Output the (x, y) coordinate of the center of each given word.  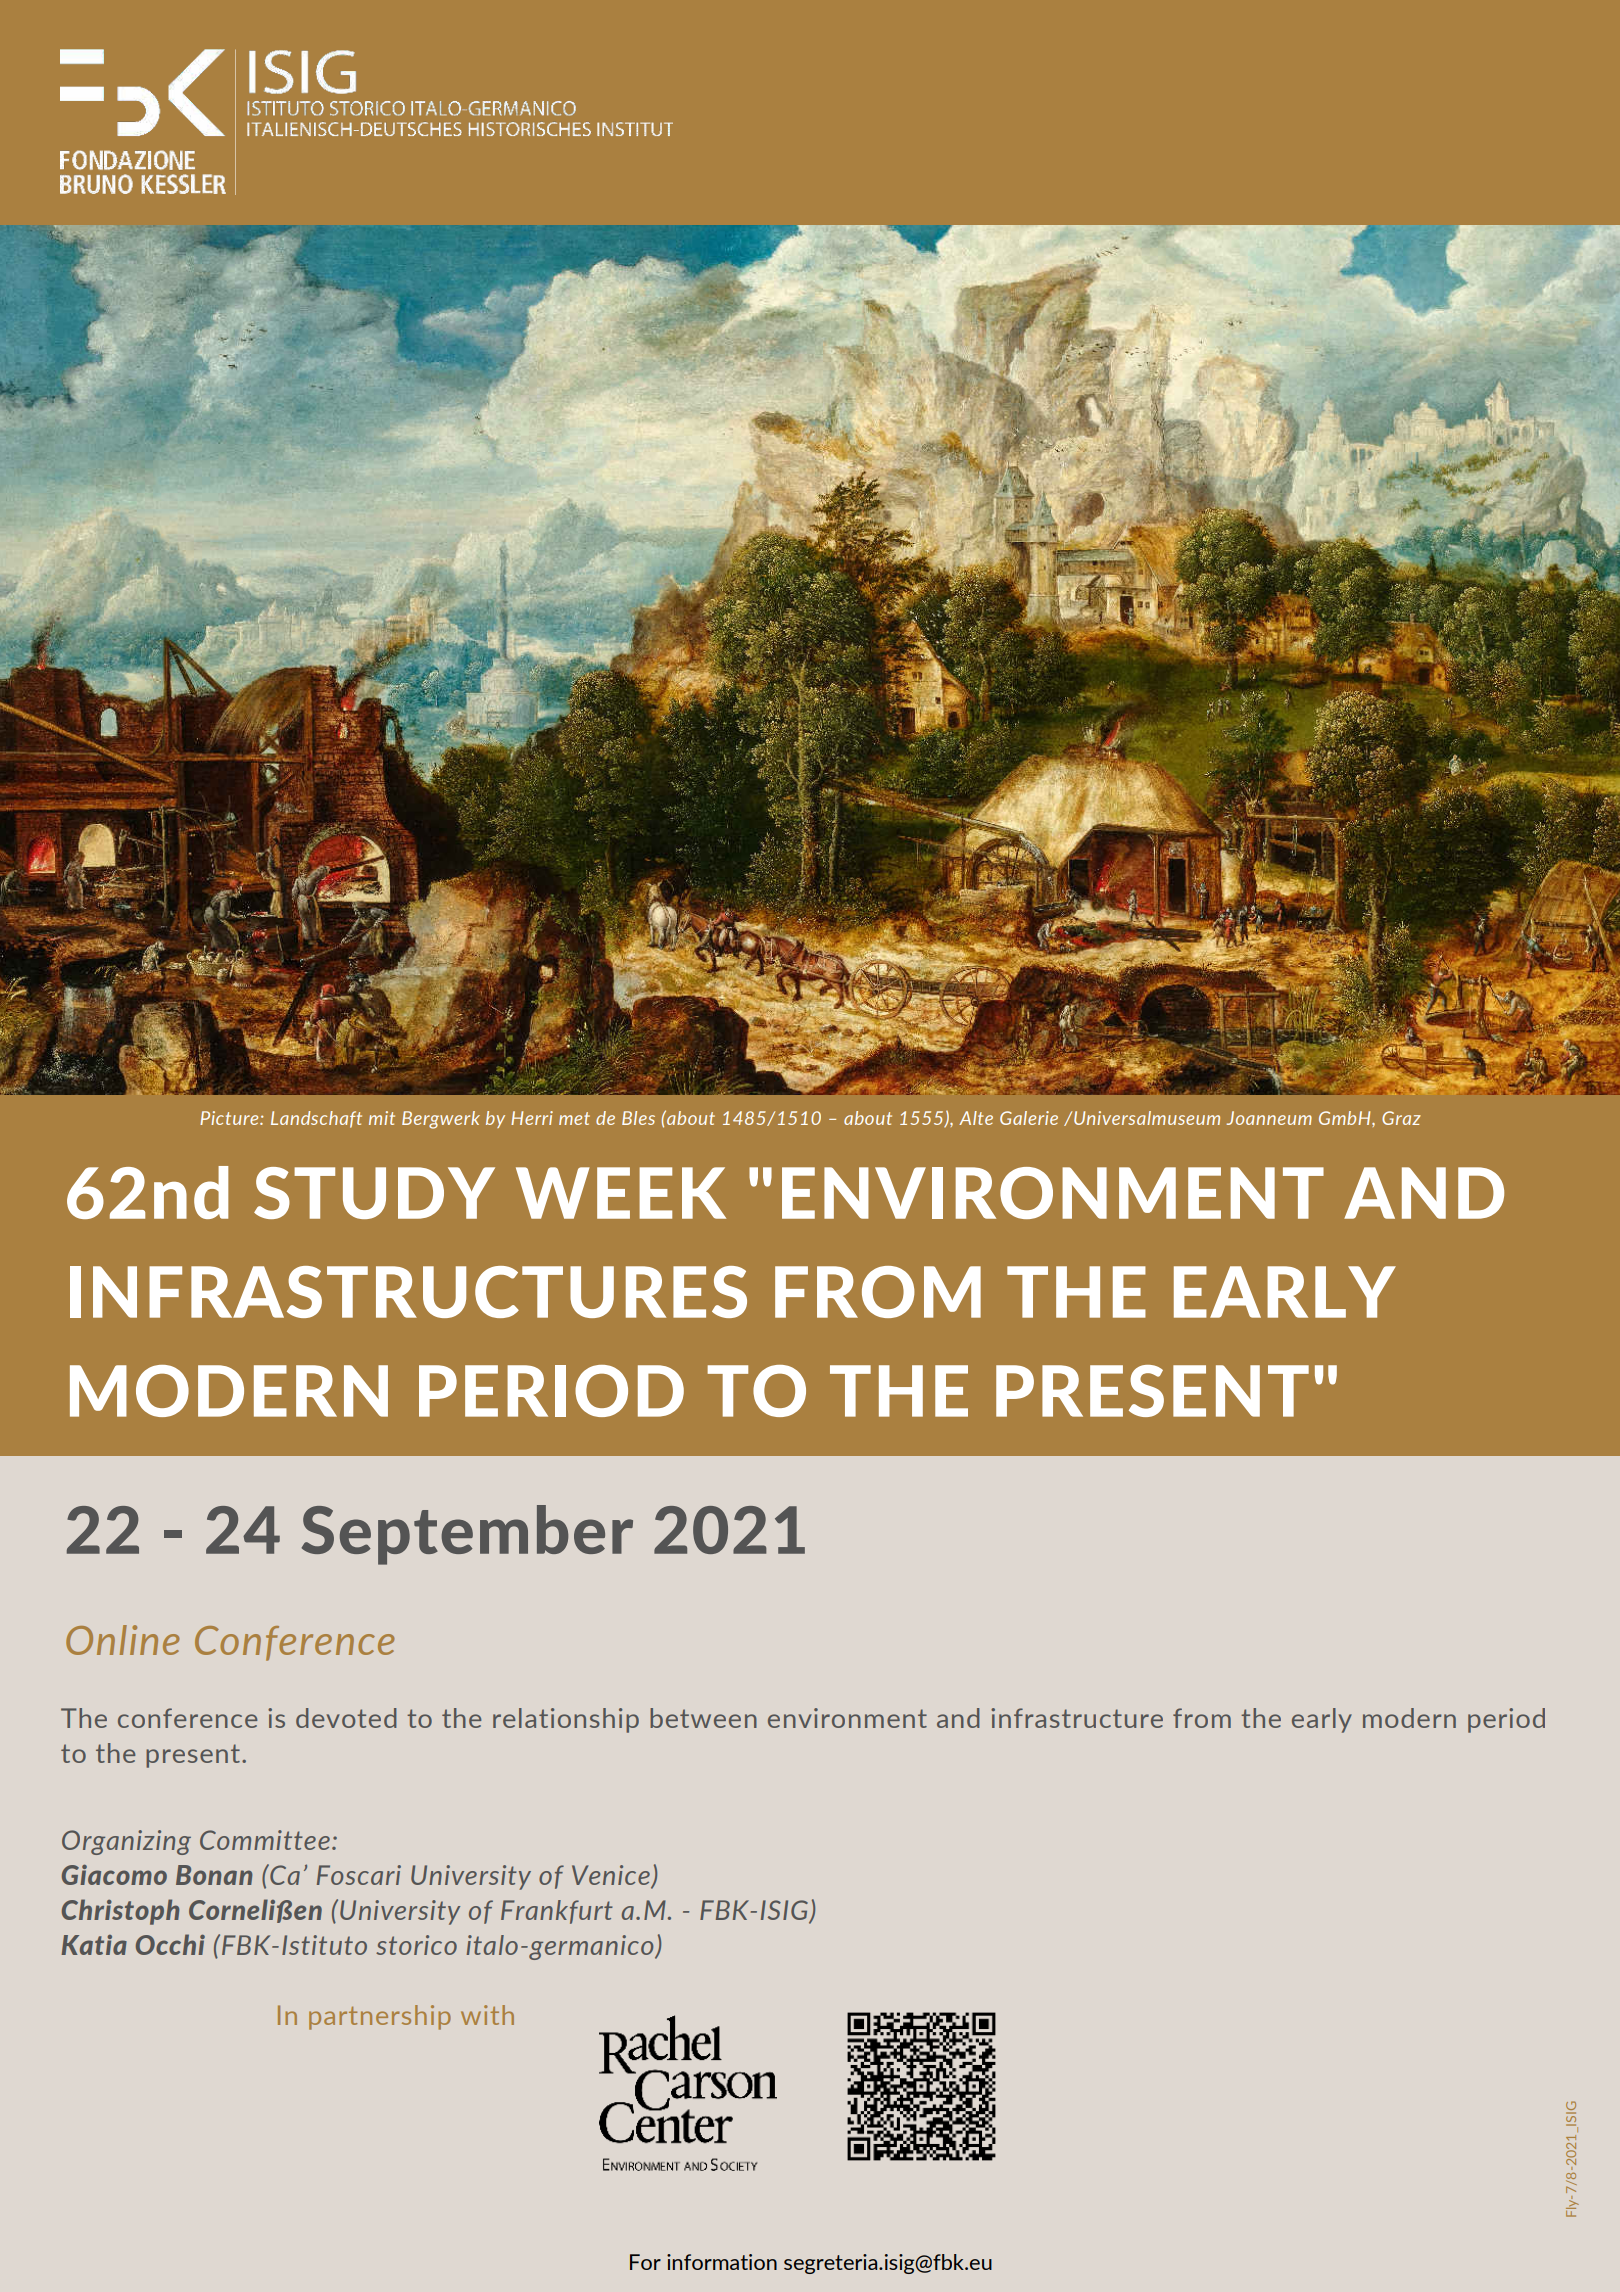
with (487, 2015)
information (722, 2262)
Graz (1401, 1118)
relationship (566, 1720)
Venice (612, 1876)
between (703, 1718)
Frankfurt (557, 1912)
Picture (230, 1118)
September (467, 1535)
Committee (265, 1840)
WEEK (621, 1193)
